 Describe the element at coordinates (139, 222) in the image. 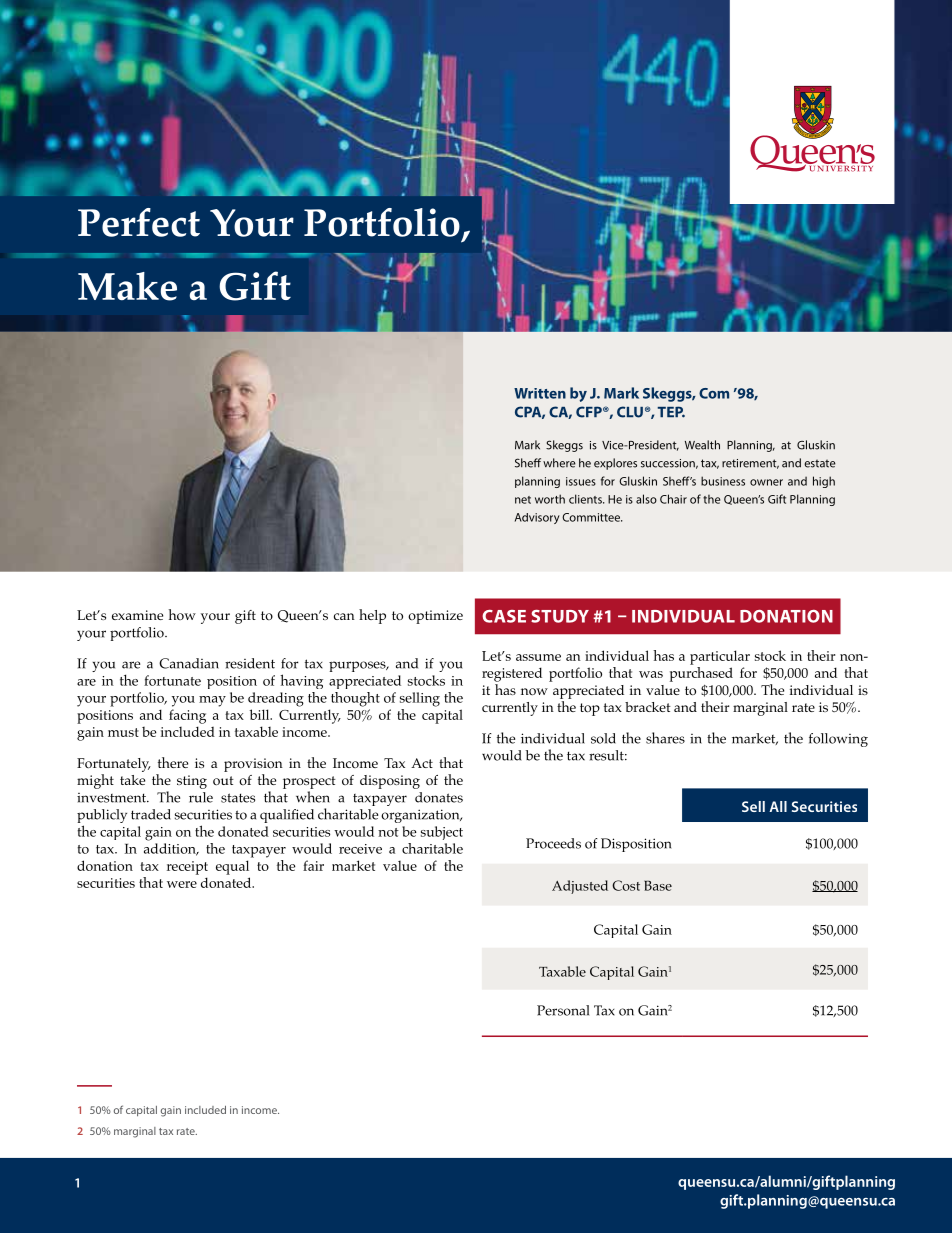

I see `Perfect` at that location.
